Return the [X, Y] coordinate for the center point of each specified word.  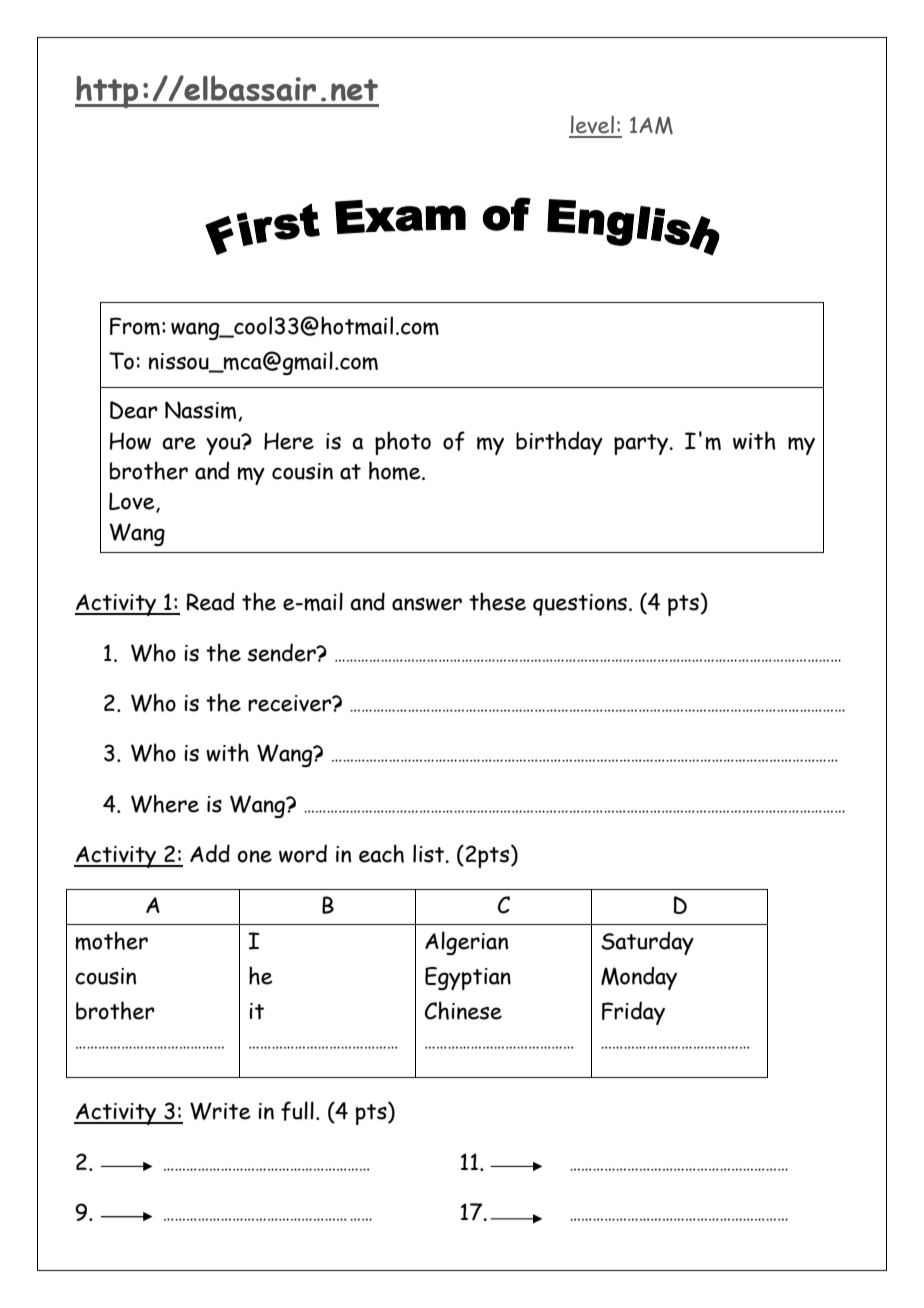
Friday [633, 1013]
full [297, 1111]
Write [220, 1111]
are [179, 443]
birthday [559, 443]
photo [403, 443]
